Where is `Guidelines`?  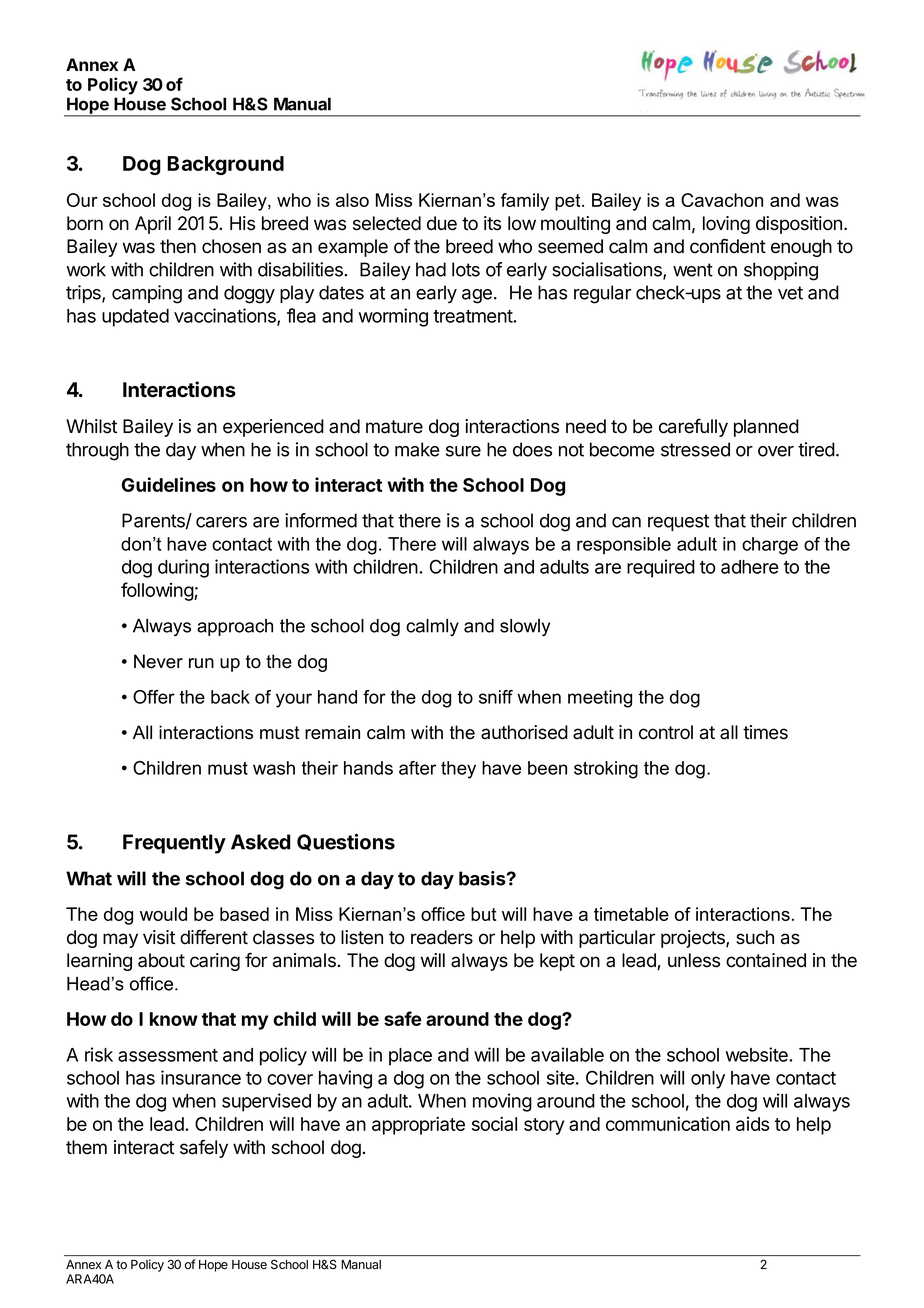
Guidelines is located at coordinates (169, 484).
